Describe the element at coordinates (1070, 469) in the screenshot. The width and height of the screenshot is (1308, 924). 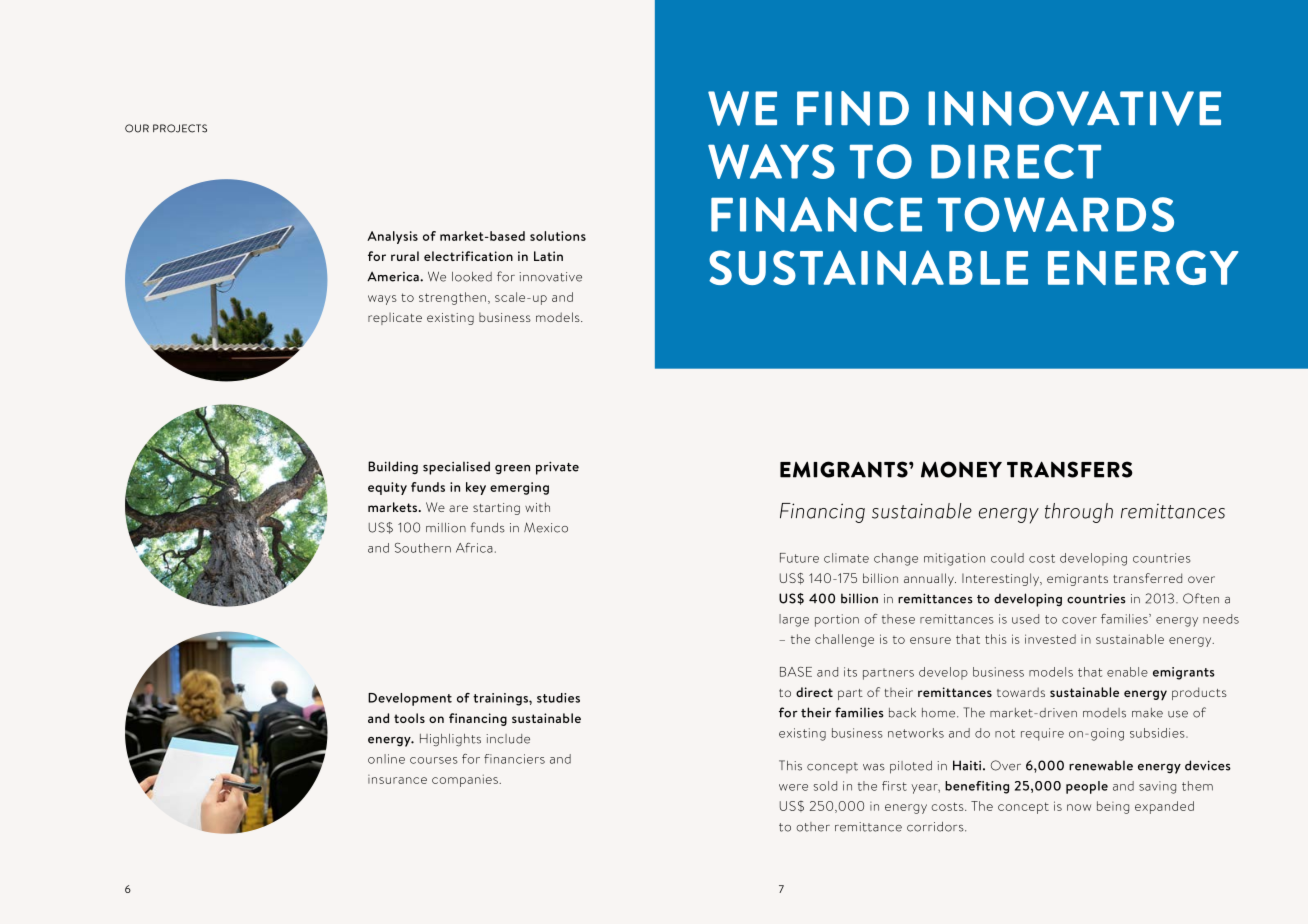
I see `TRANSFERS` at that location.
